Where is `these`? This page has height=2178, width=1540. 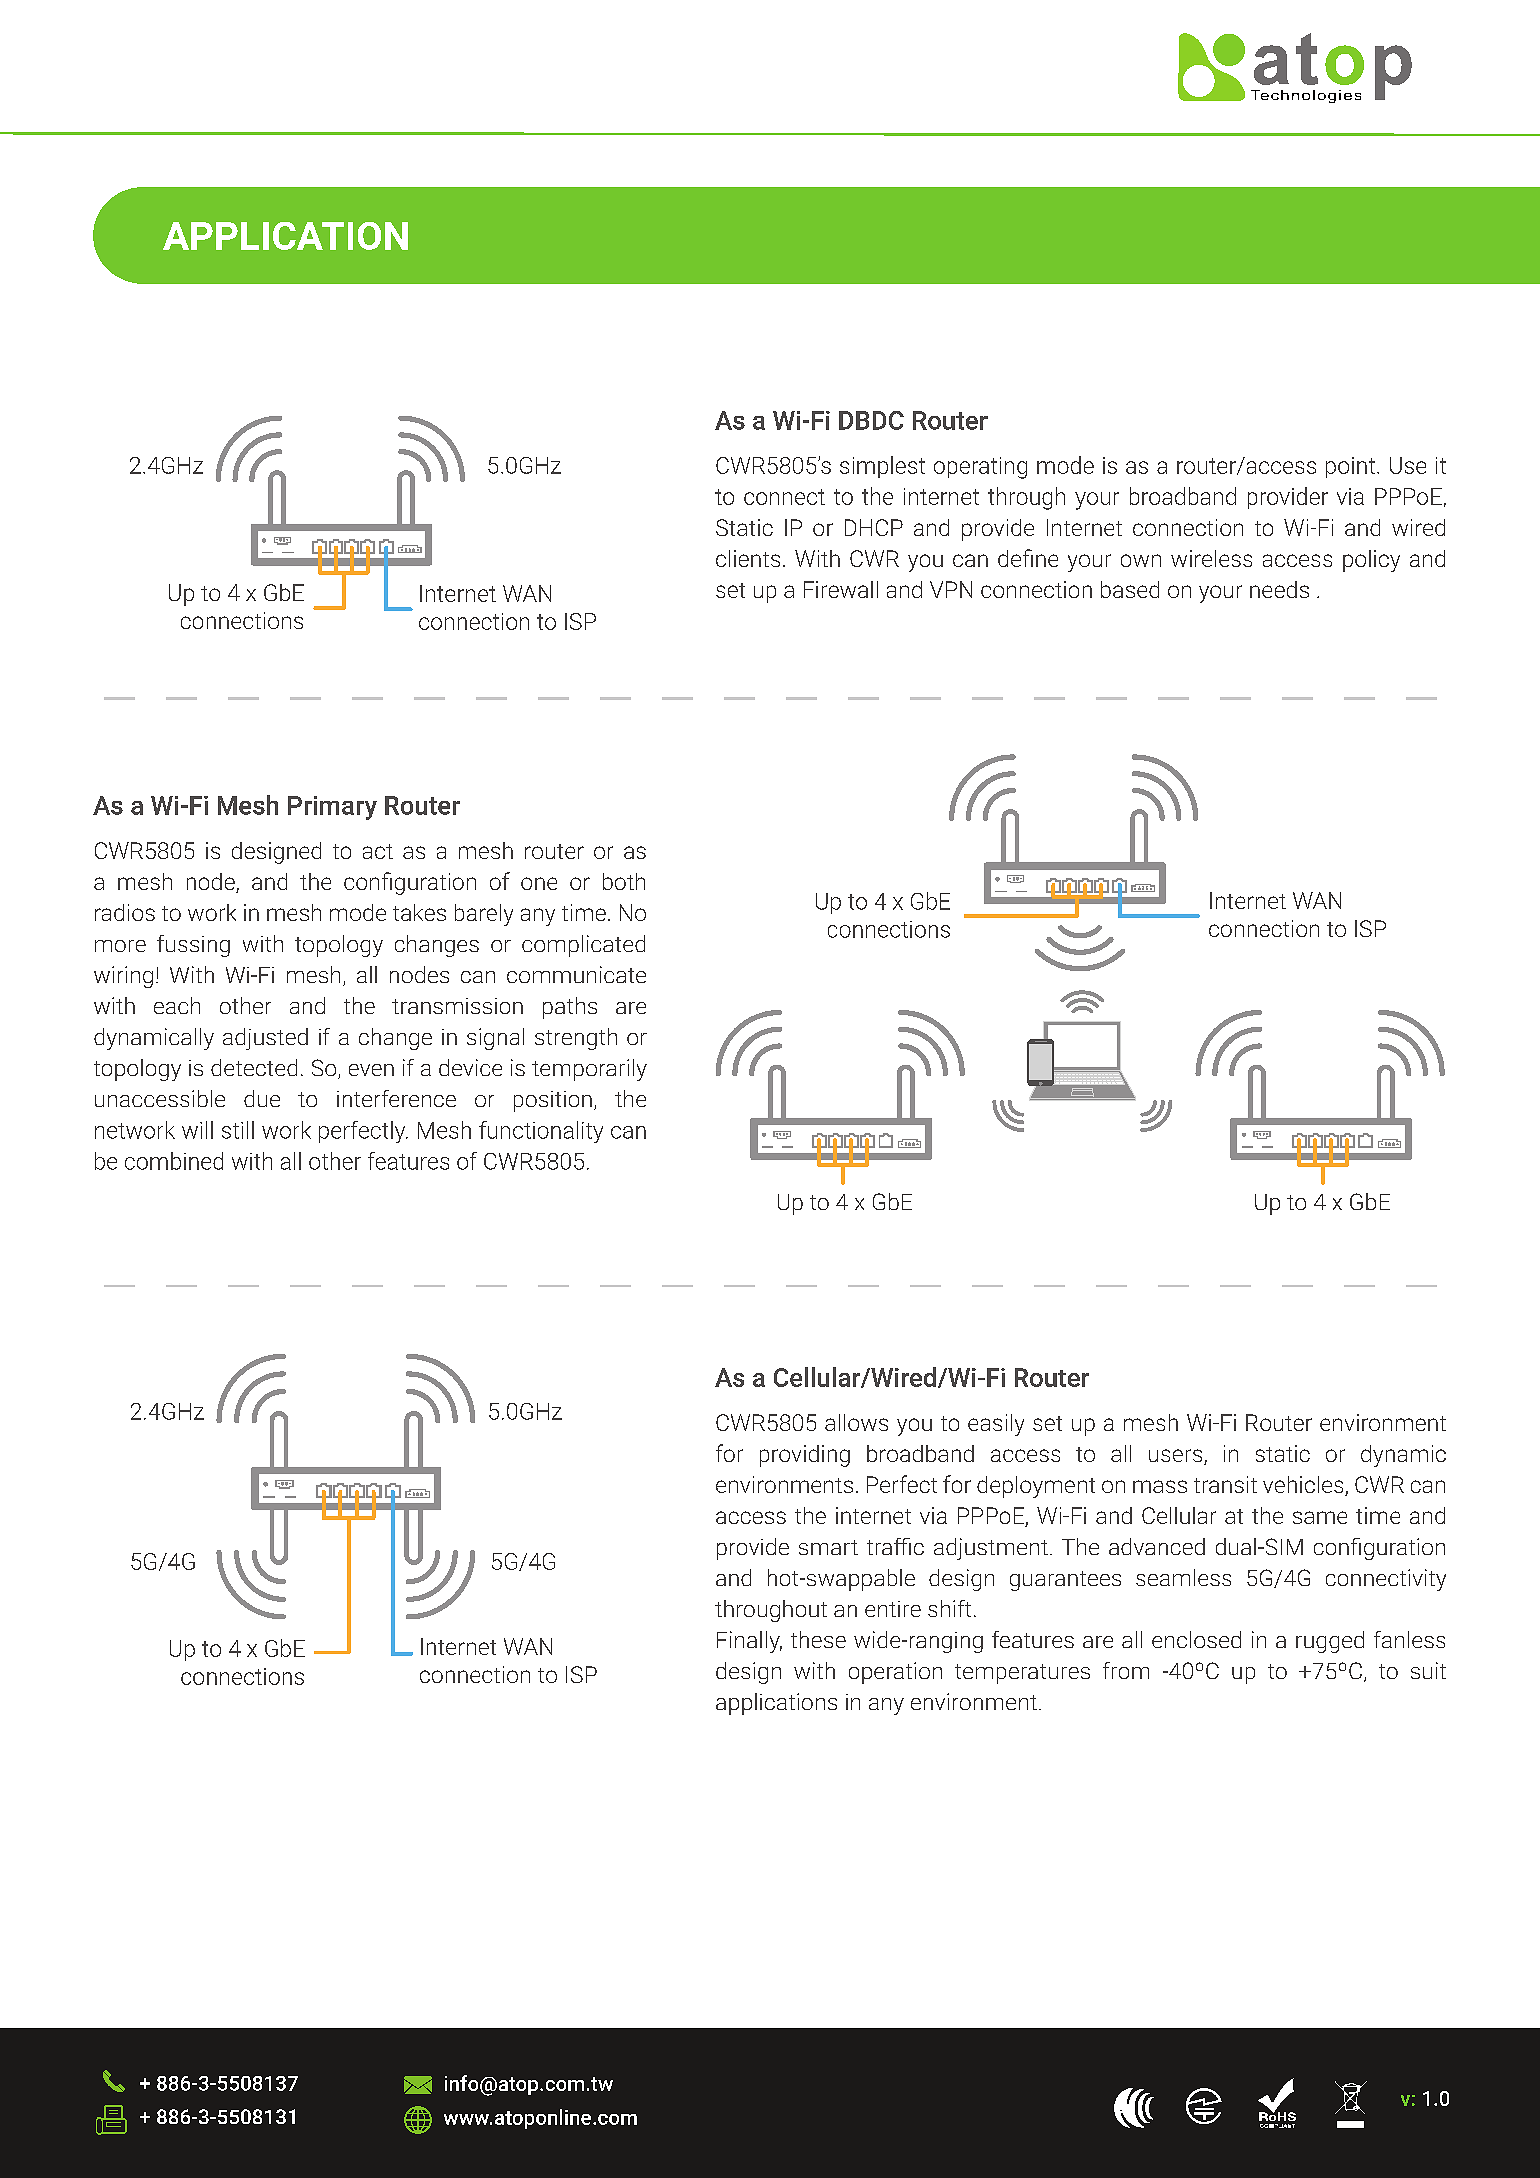 these is located at coordinates (818, 1639).
